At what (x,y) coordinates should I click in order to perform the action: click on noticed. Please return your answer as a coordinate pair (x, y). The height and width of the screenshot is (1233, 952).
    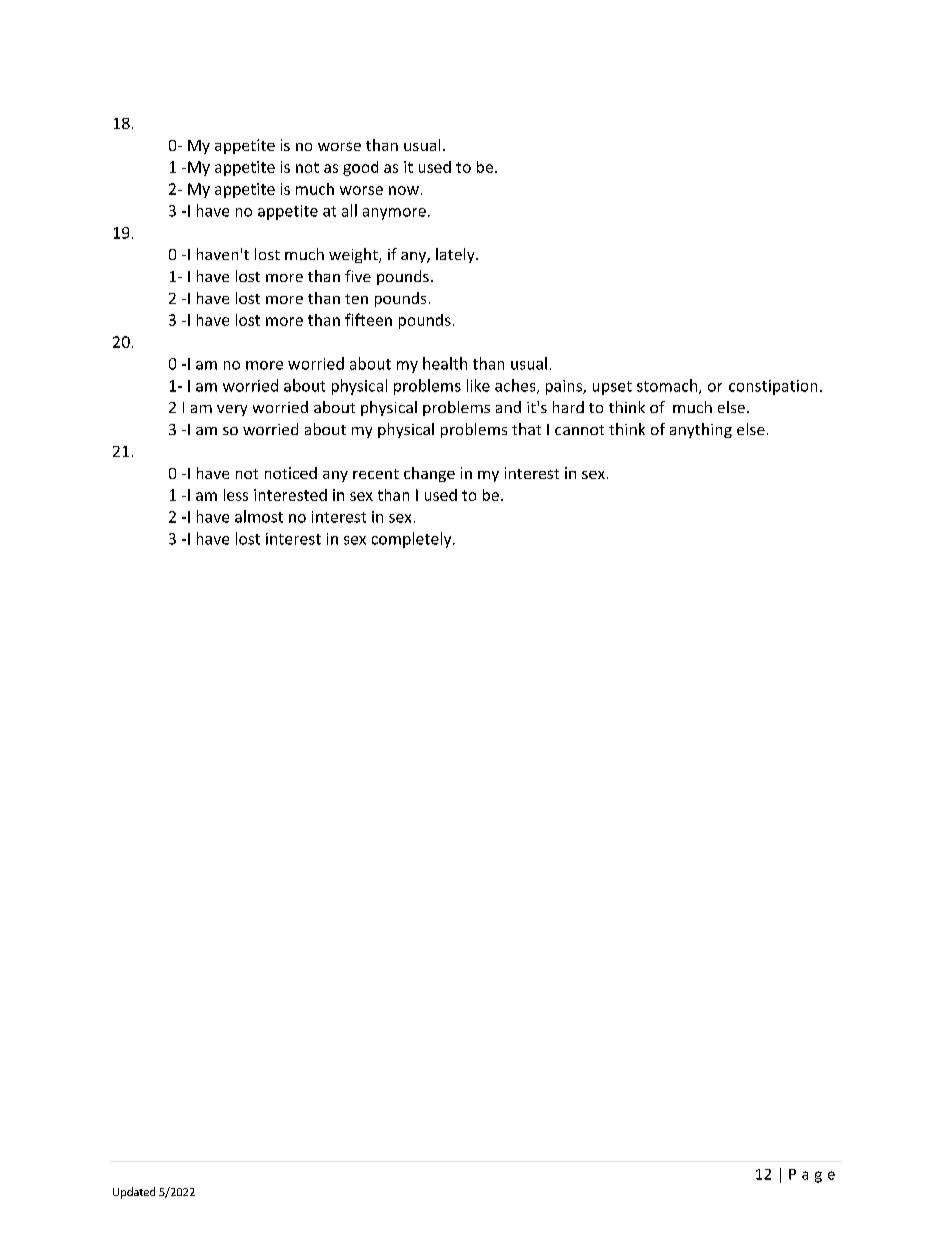
    Looking at the image, I should click on (291, 473).
